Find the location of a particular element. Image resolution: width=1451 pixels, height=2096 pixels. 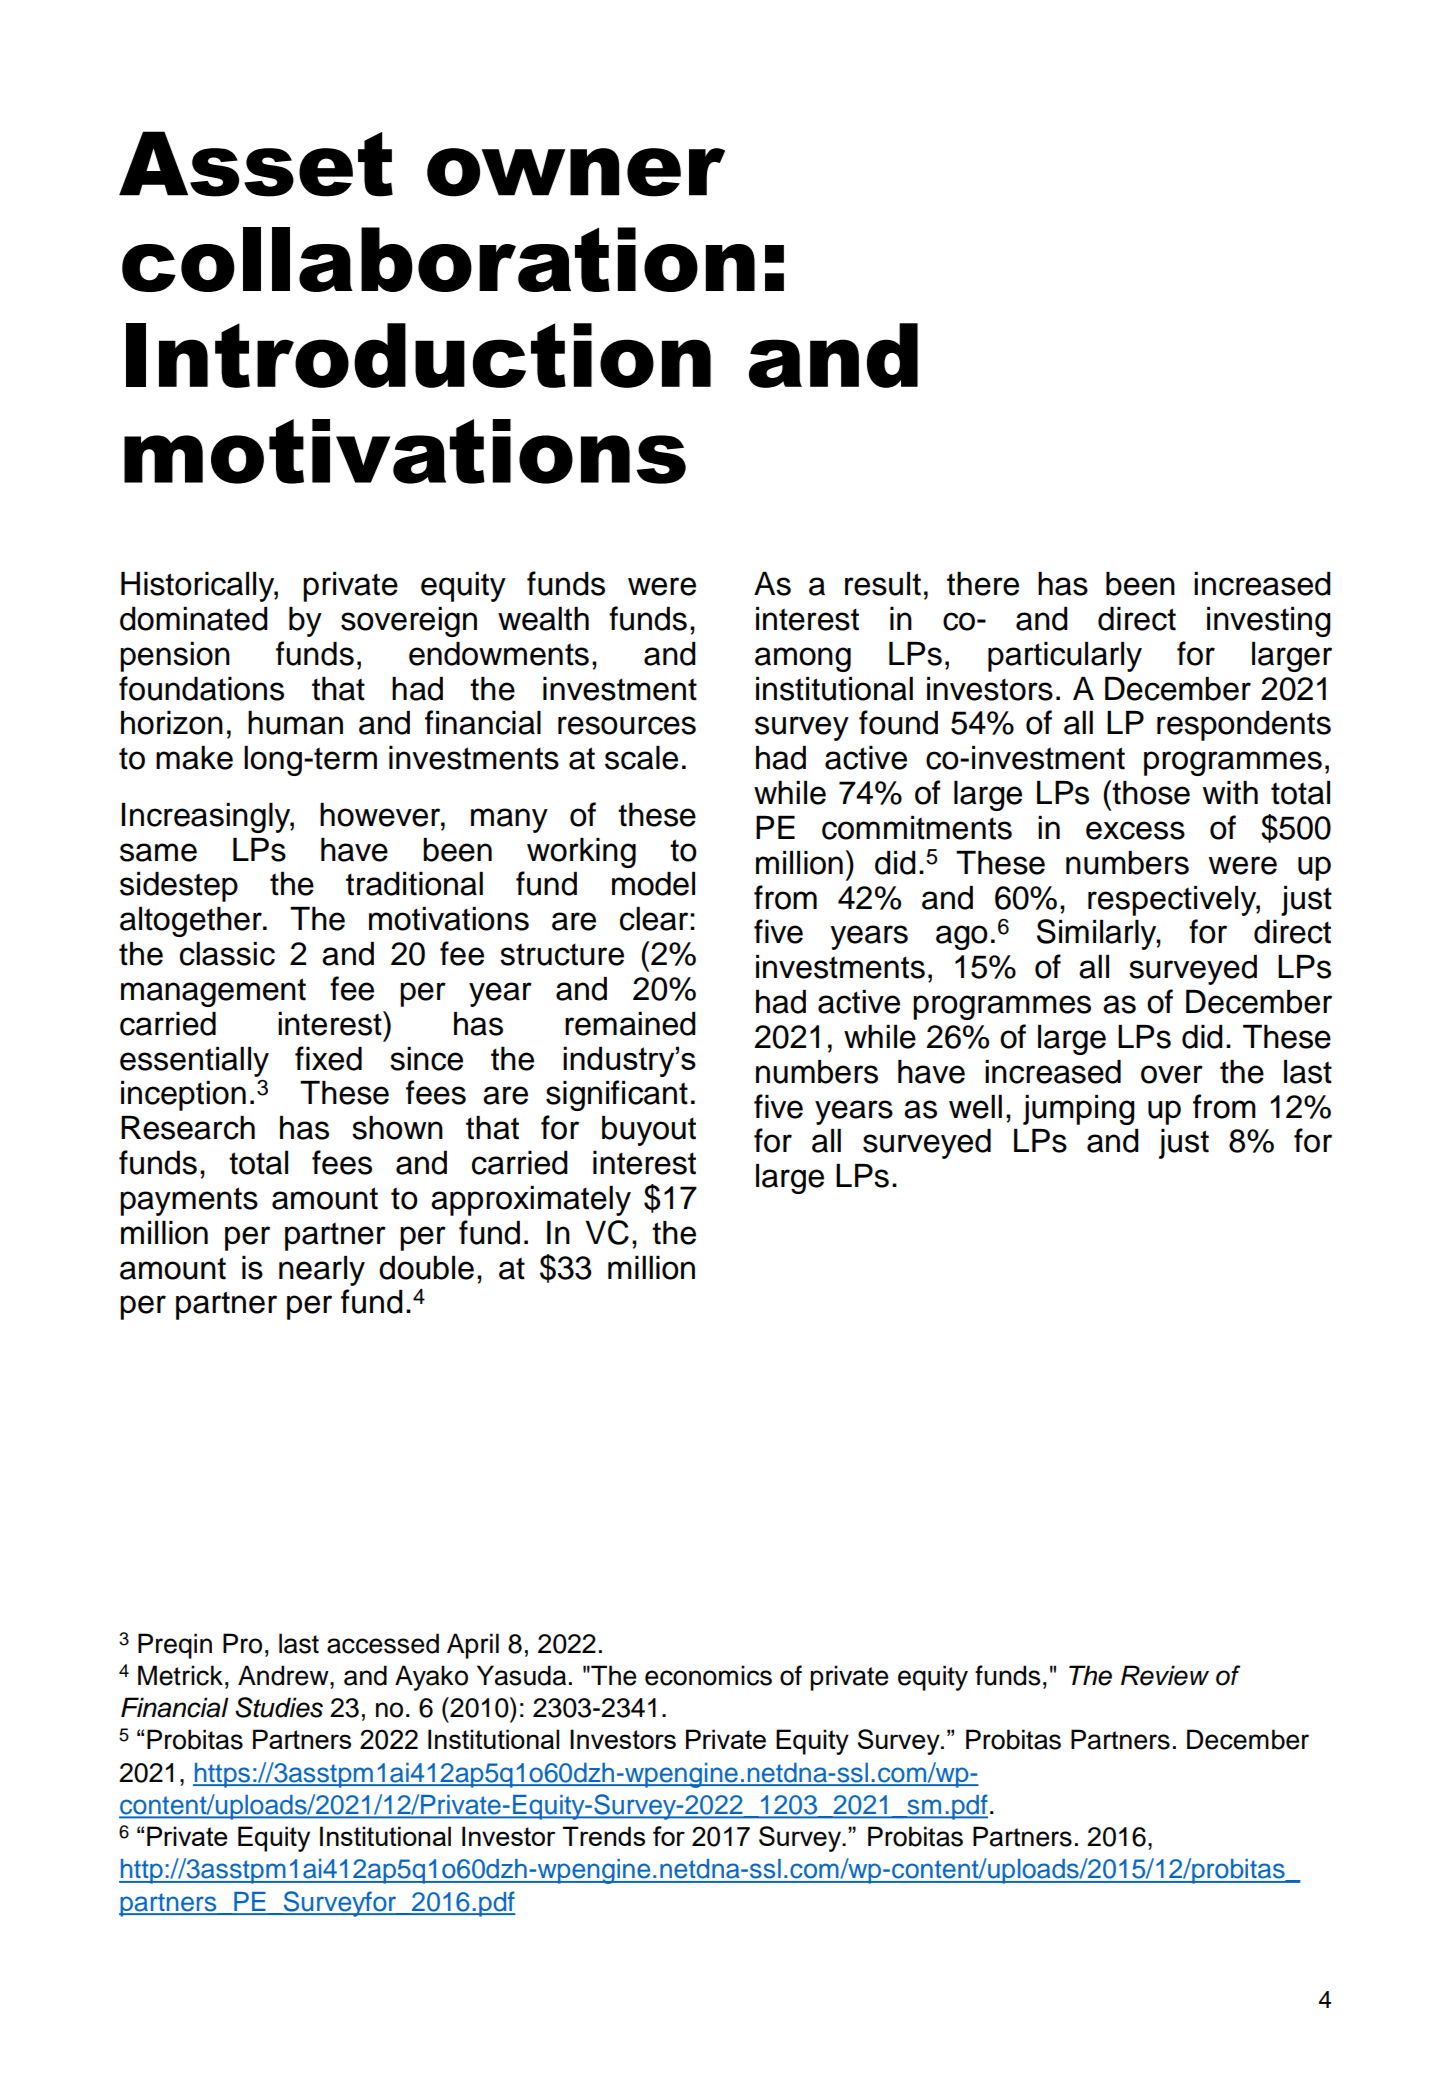

there is located at coordinates (983, 584).
